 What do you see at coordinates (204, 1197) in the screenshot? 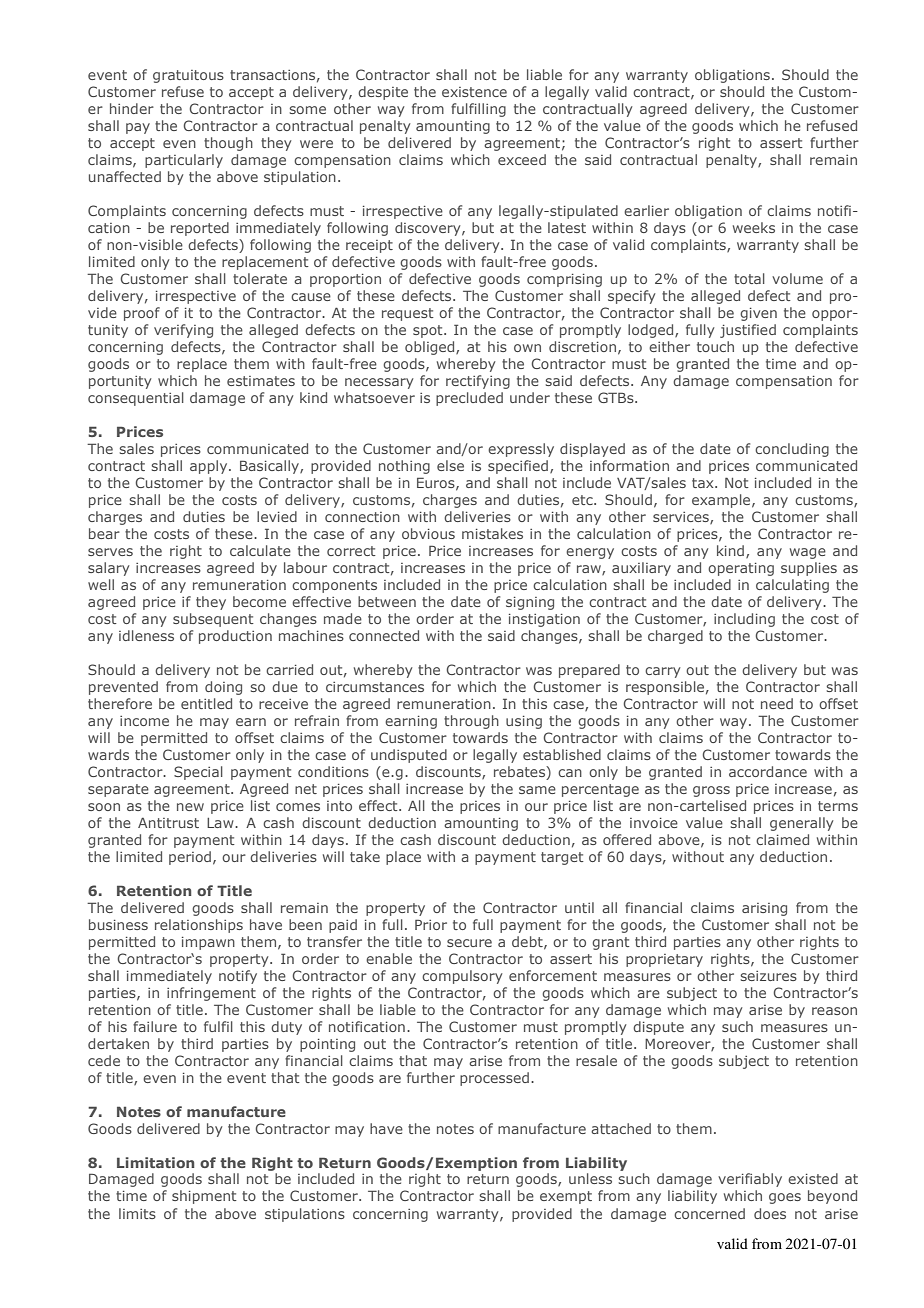
I see `shipment` at bounding box center [204, 1197].
